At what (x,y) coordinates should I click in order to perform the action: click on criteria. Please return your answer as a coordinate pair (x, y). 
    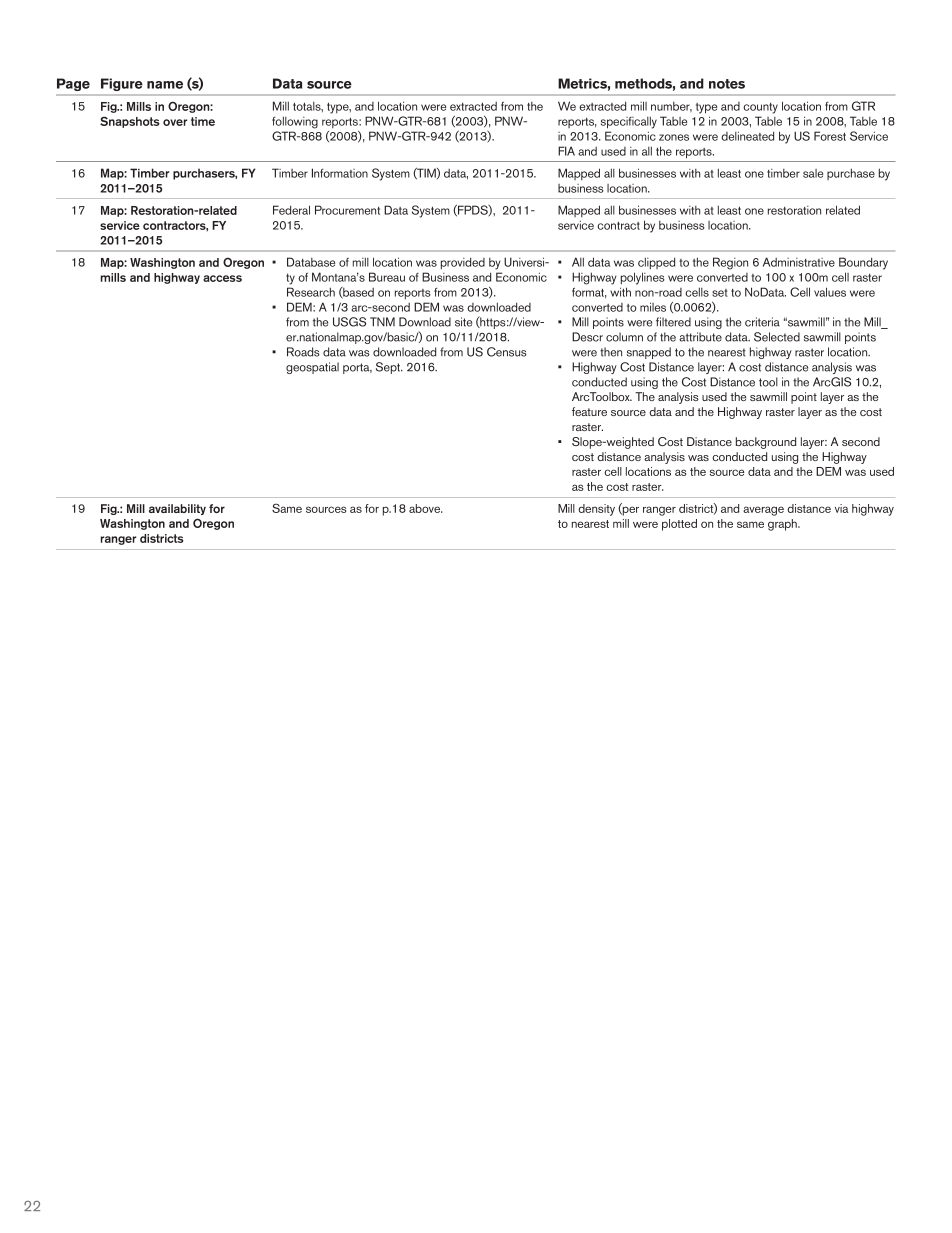
    Looking at the image, I should click on (762, 322).
